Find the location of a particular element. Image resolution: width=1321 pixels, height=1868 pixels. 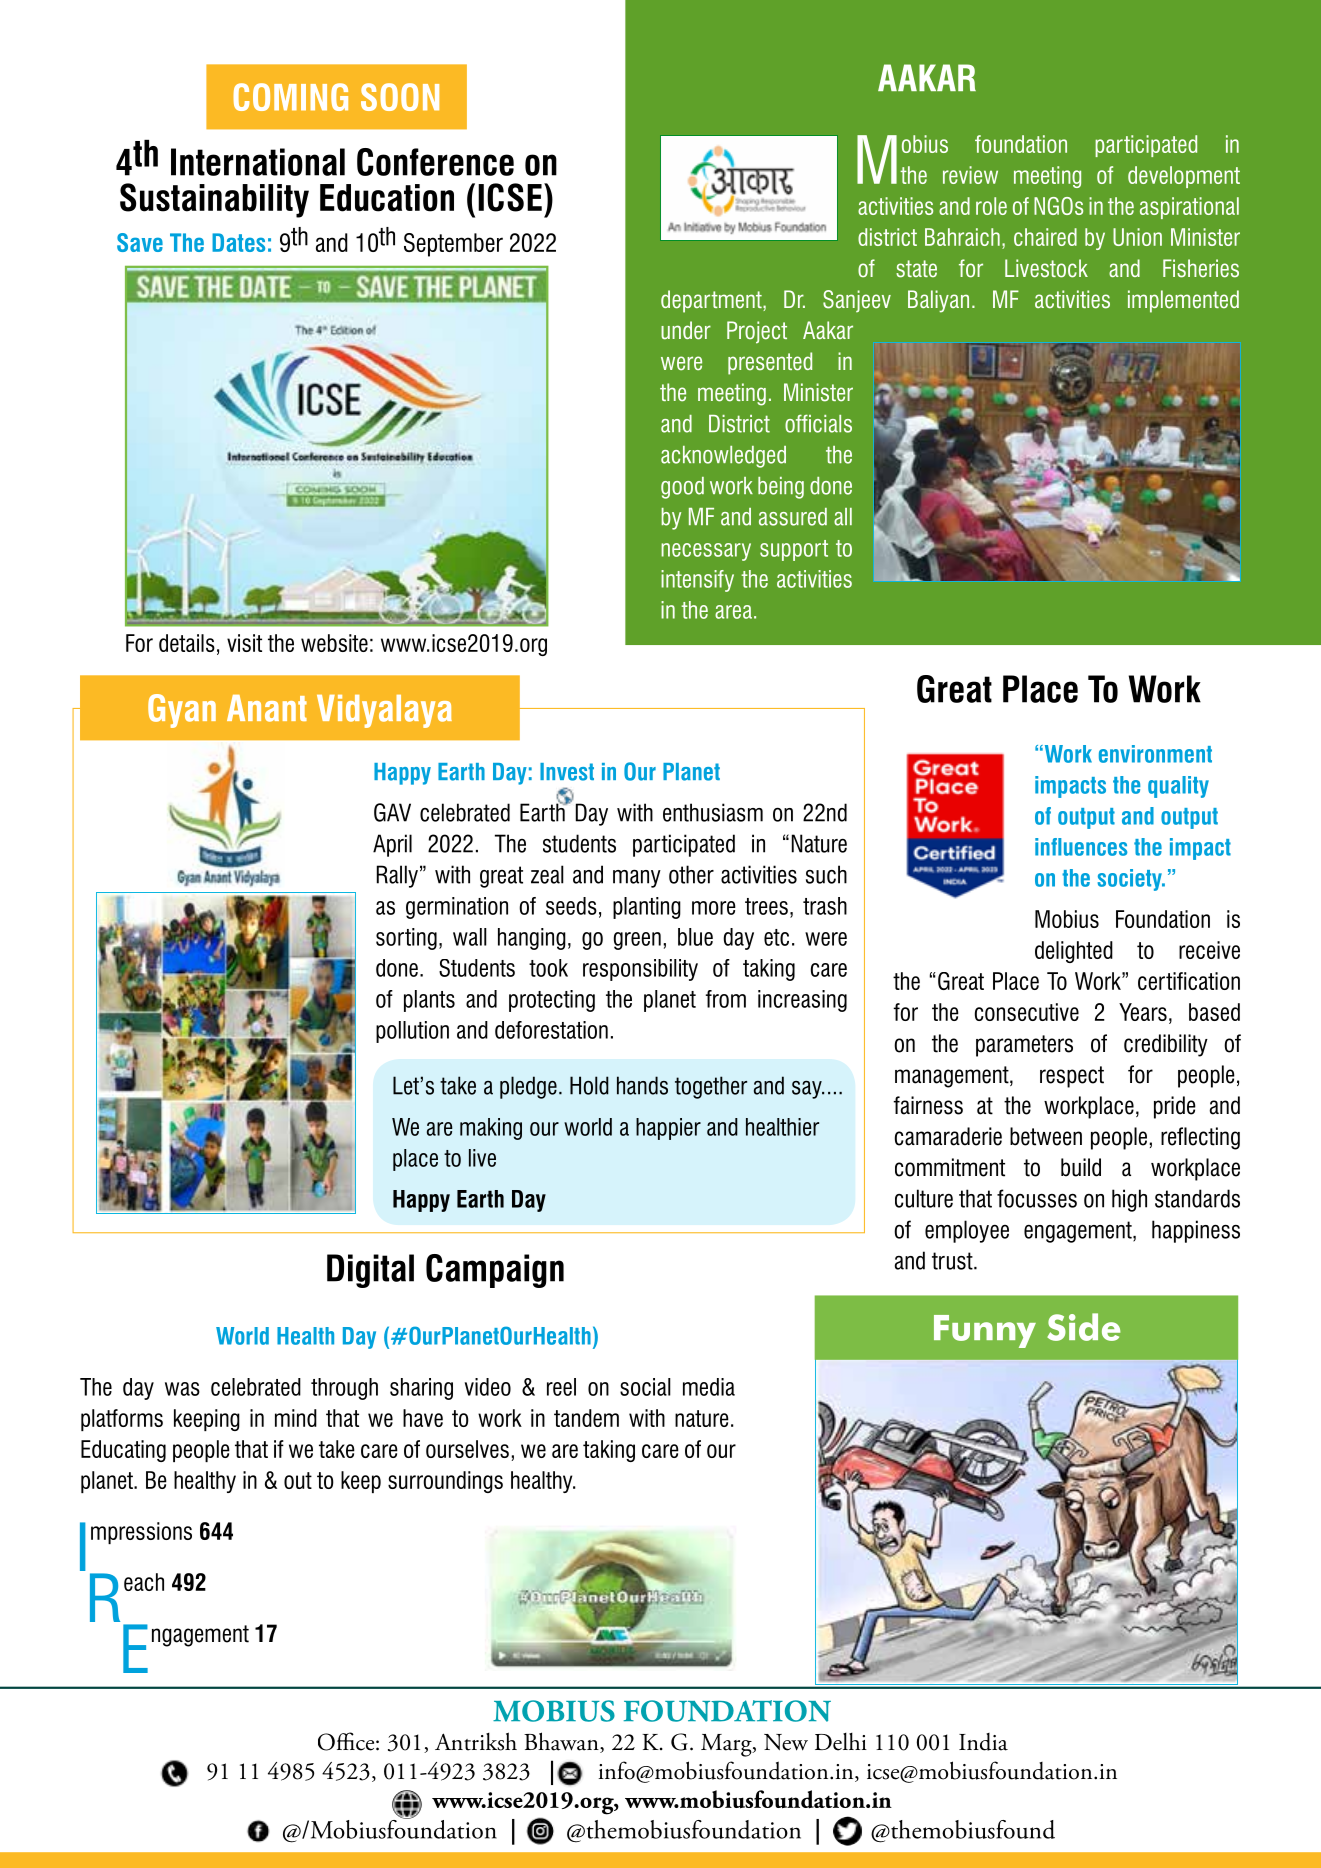

delighted is located at coordinates (1074, 952).
